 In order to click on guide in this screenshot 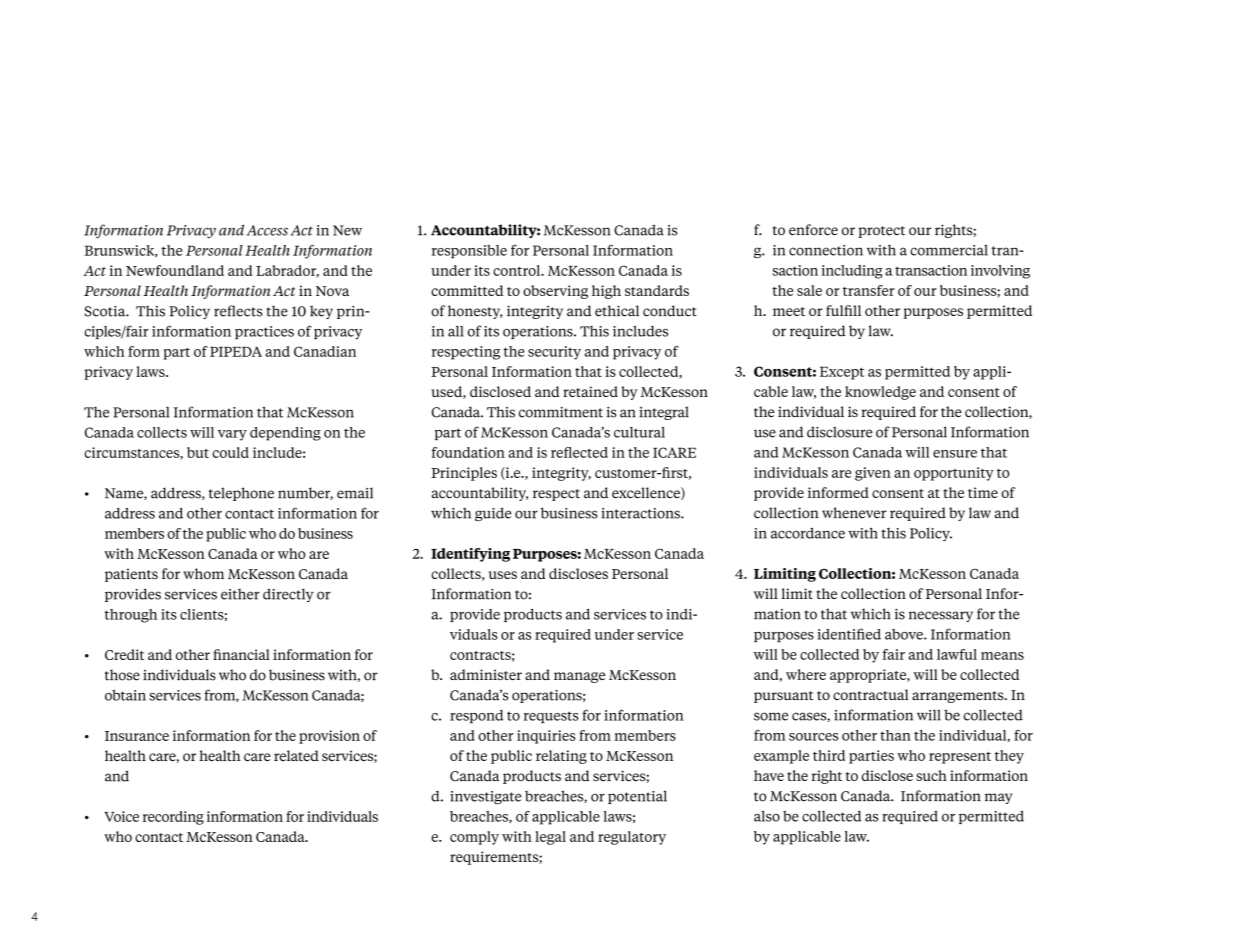, I will do `click(493, 514)`.
